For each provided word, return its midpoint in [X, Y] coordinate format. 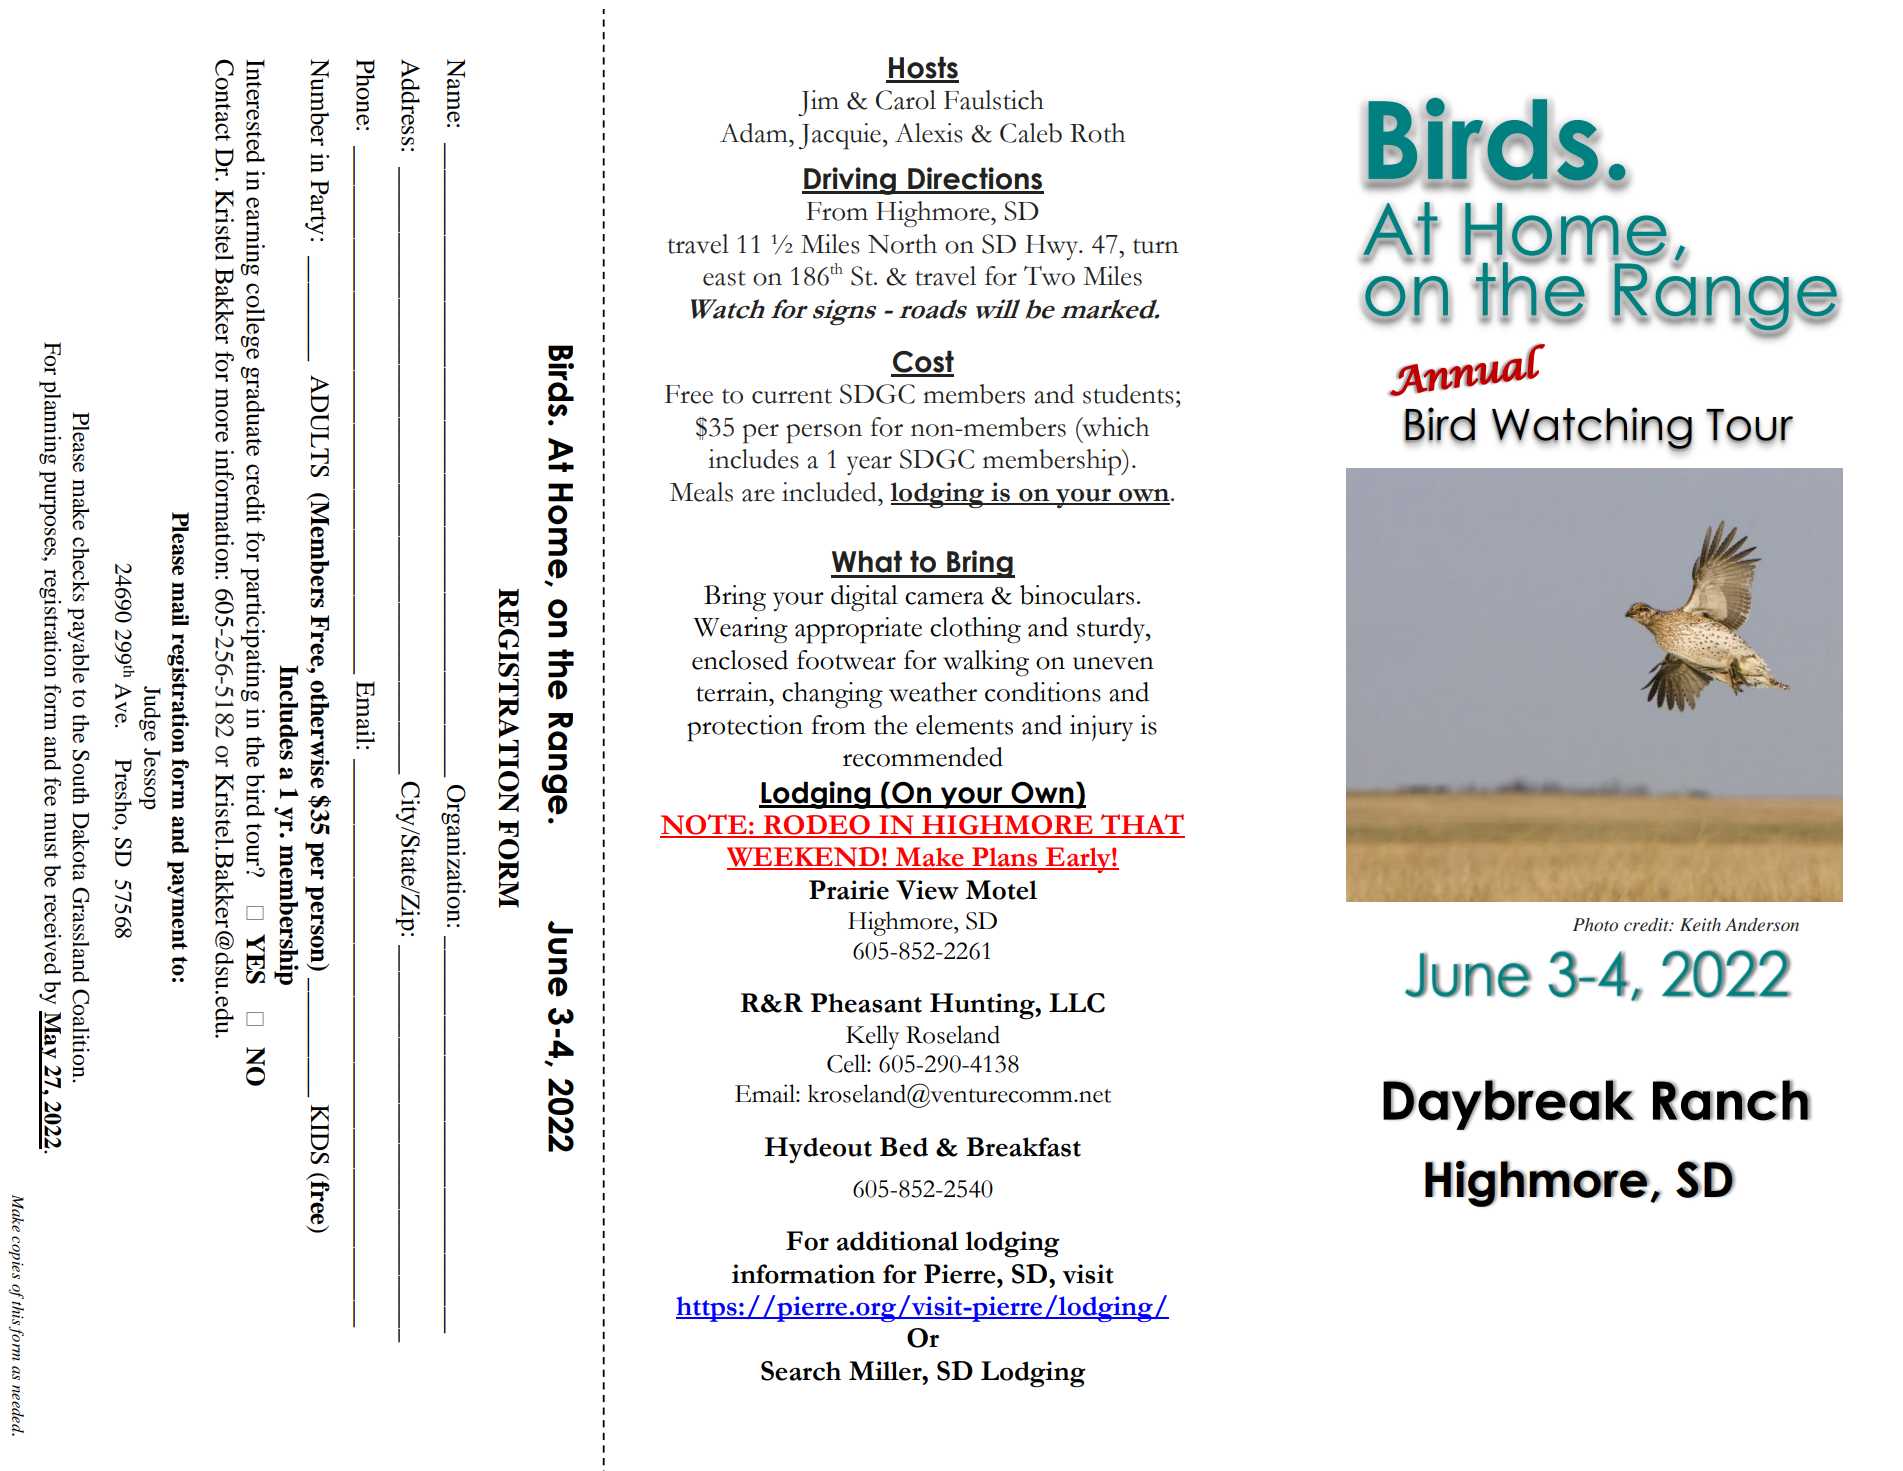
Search [801, 1371]
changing [832, 695]
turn [1156, 246]
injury [1101, 728]
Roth [1097, 133]
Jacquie [840, 136]
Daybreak [1508, 1105]
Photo [1595, 924]
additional [898, 1241]
